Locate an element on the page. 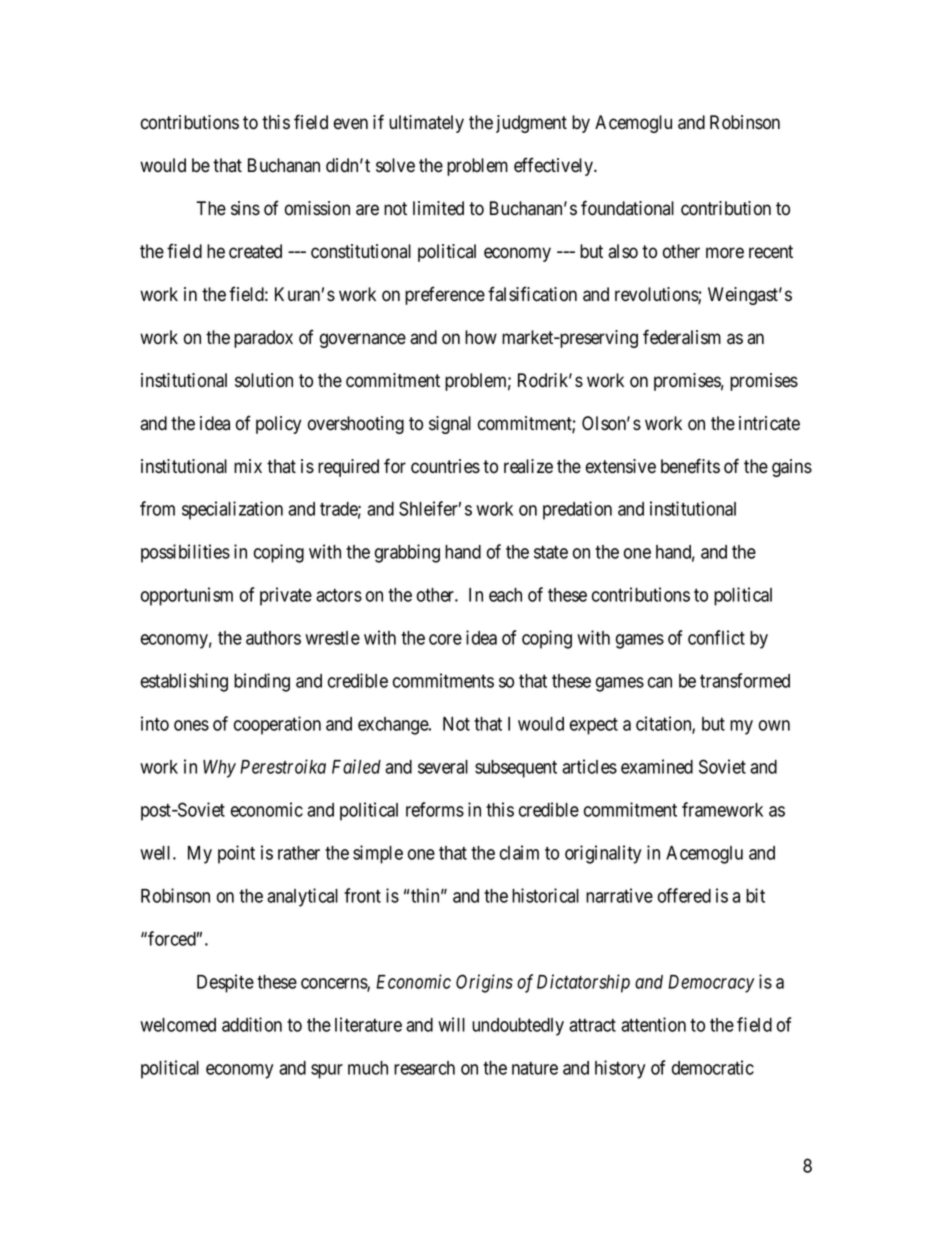 This page has height=1233, width=952. benefits is located at coordinates (690, 466).
